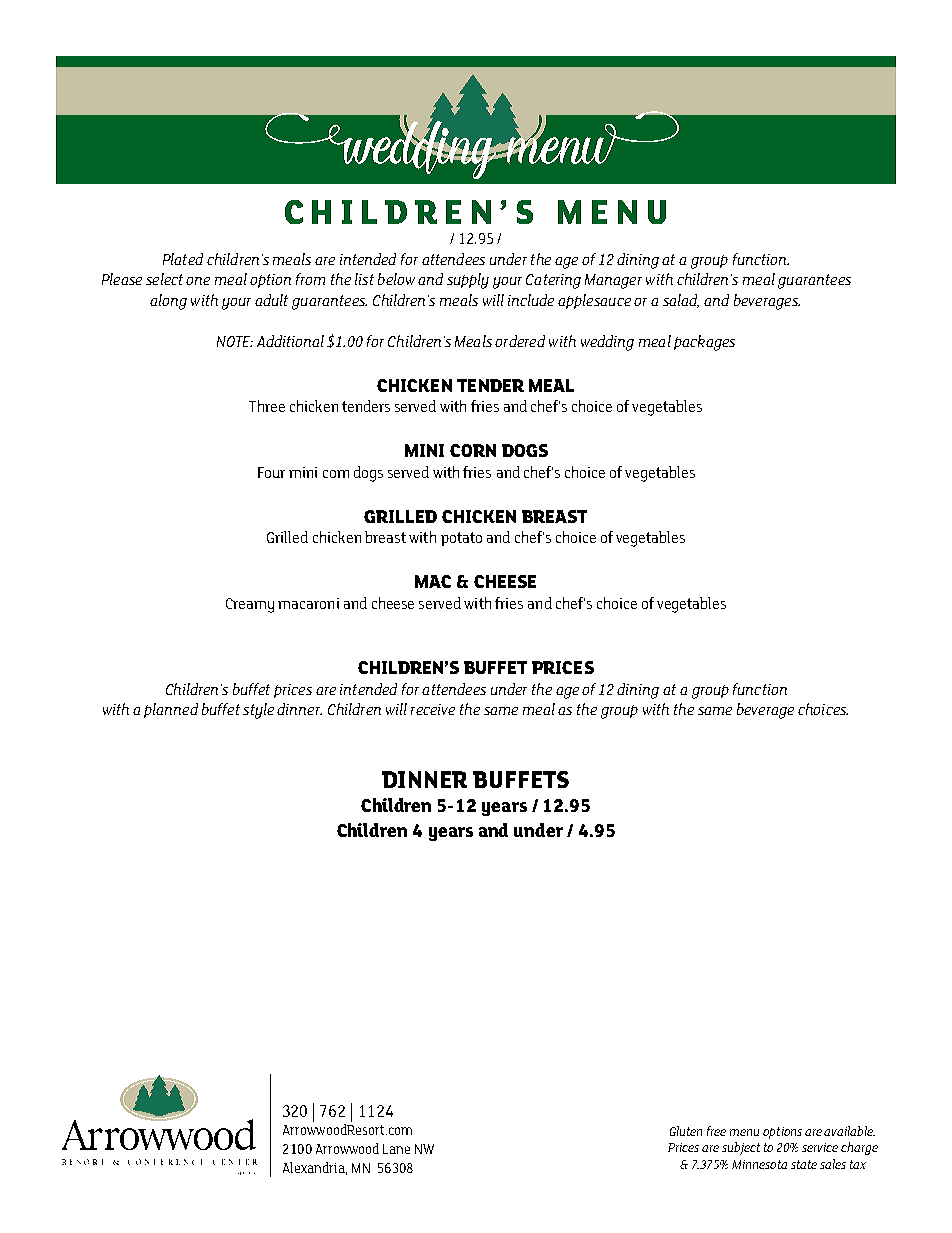  What do you see at coordinates (716, 1131) in the image?
I see `free` at bounding box center [716, 1131].
